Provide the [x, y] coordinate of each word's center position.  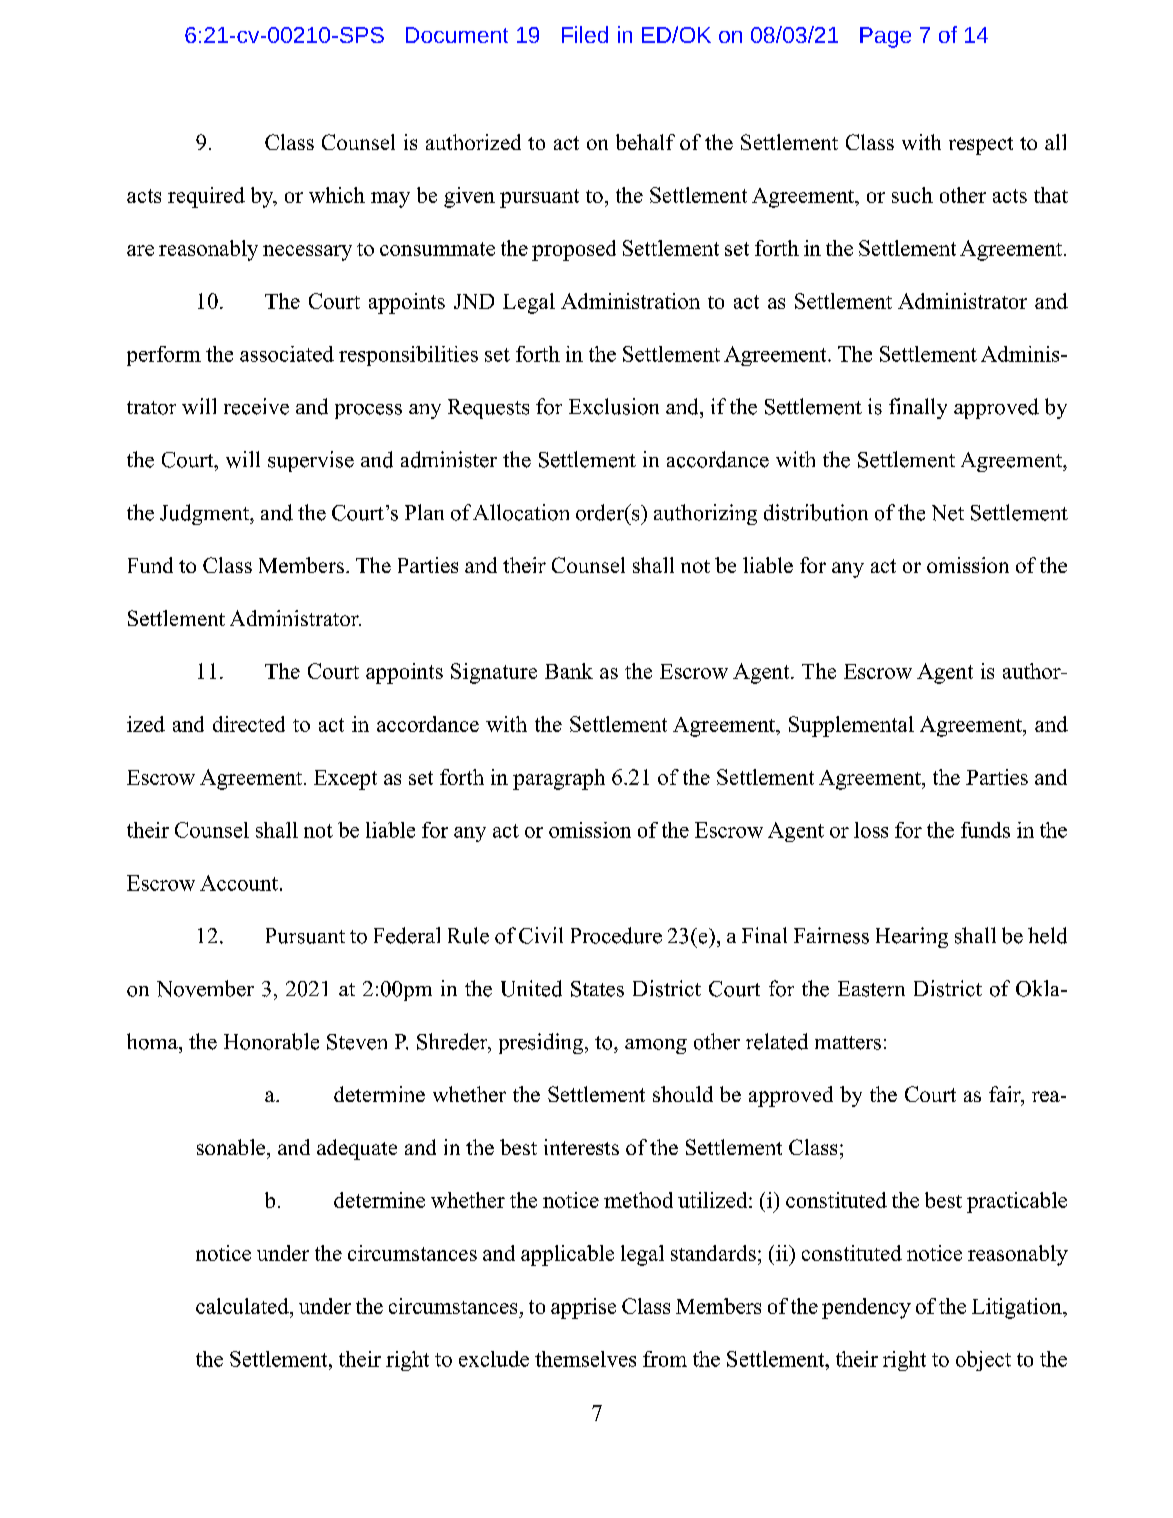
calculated [243, 1306]
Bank [569, 671]
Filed [585, 34]
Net [948, 513]
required [206, 197]
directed [249, 724]
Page [885, 37]
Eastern [871, 989]
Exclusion [614, 406]
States [597, 989]
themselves [585, 1359]
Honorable [271, 1041]
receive [256, 406]
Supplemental [851, 726]
